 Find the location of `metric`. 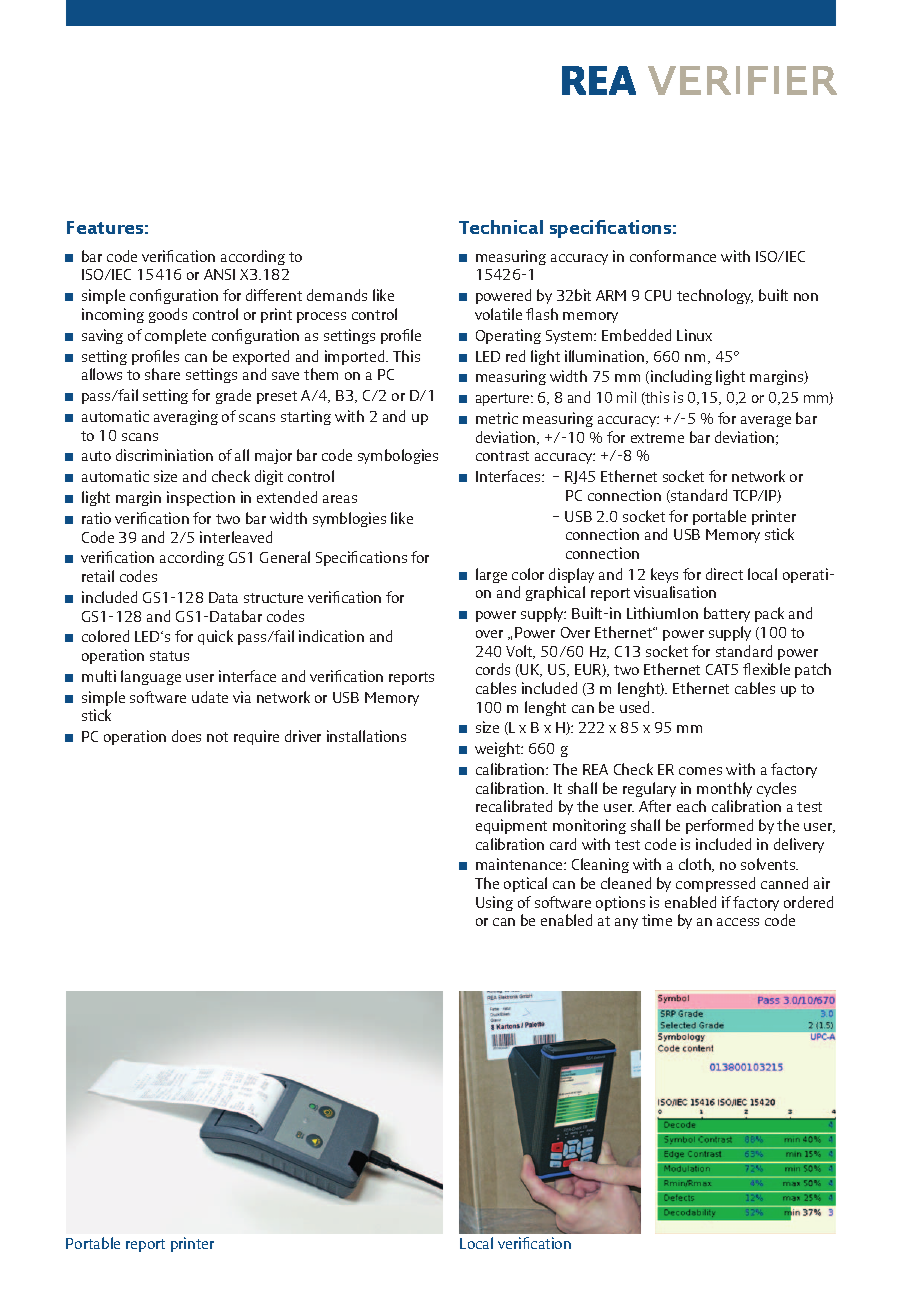

metric is located at coordinates (497, 418).
